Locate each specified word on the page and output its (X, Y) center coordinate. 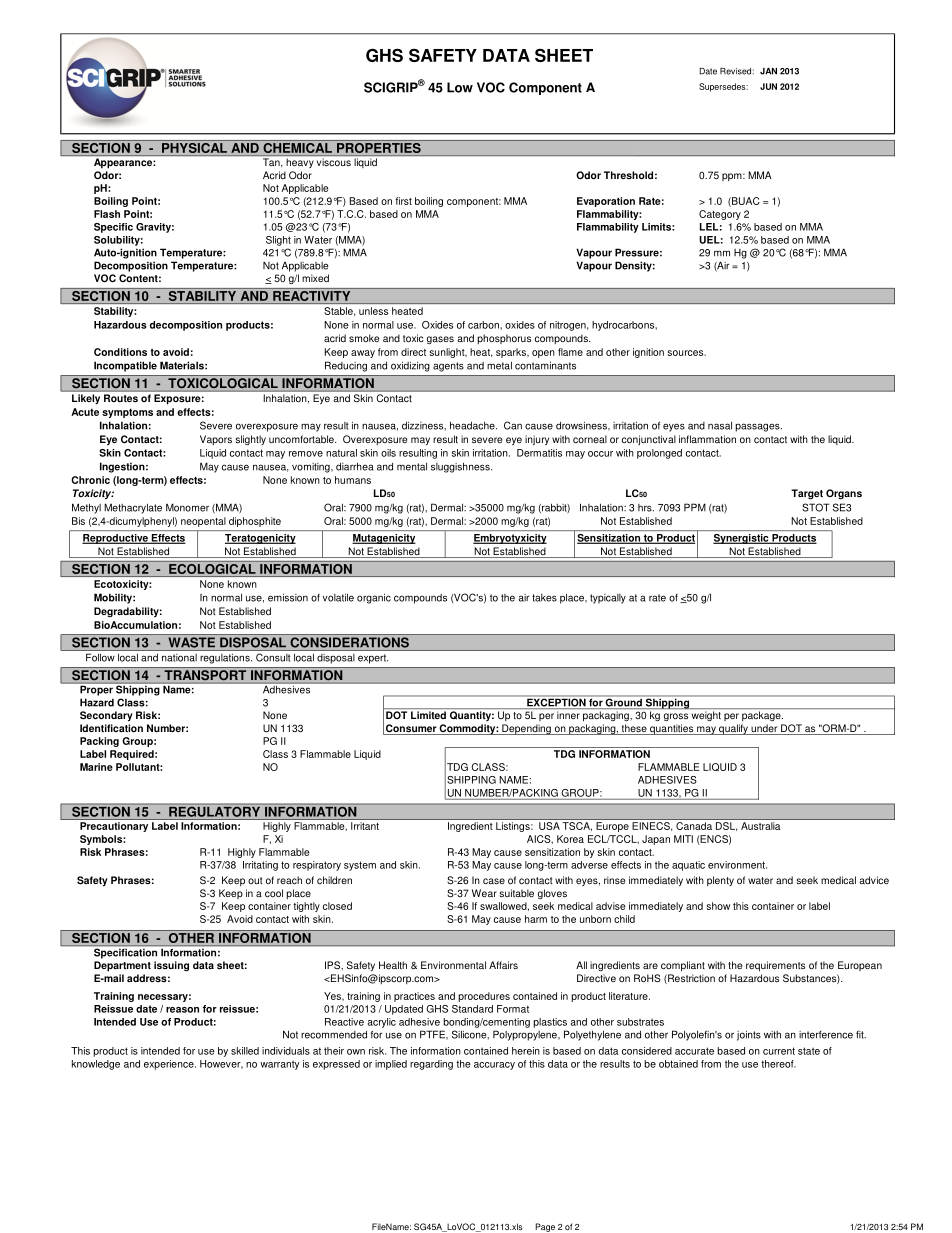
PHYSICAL (194, 149)
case (494, 881)
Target (807, 494)
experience (170, 1065)
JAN (768, 71)
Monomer (187, 507)
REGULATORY (215, 810)
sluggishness (461, 467)
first (403, 201)
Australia (760, 826)
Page (545, 1227)
